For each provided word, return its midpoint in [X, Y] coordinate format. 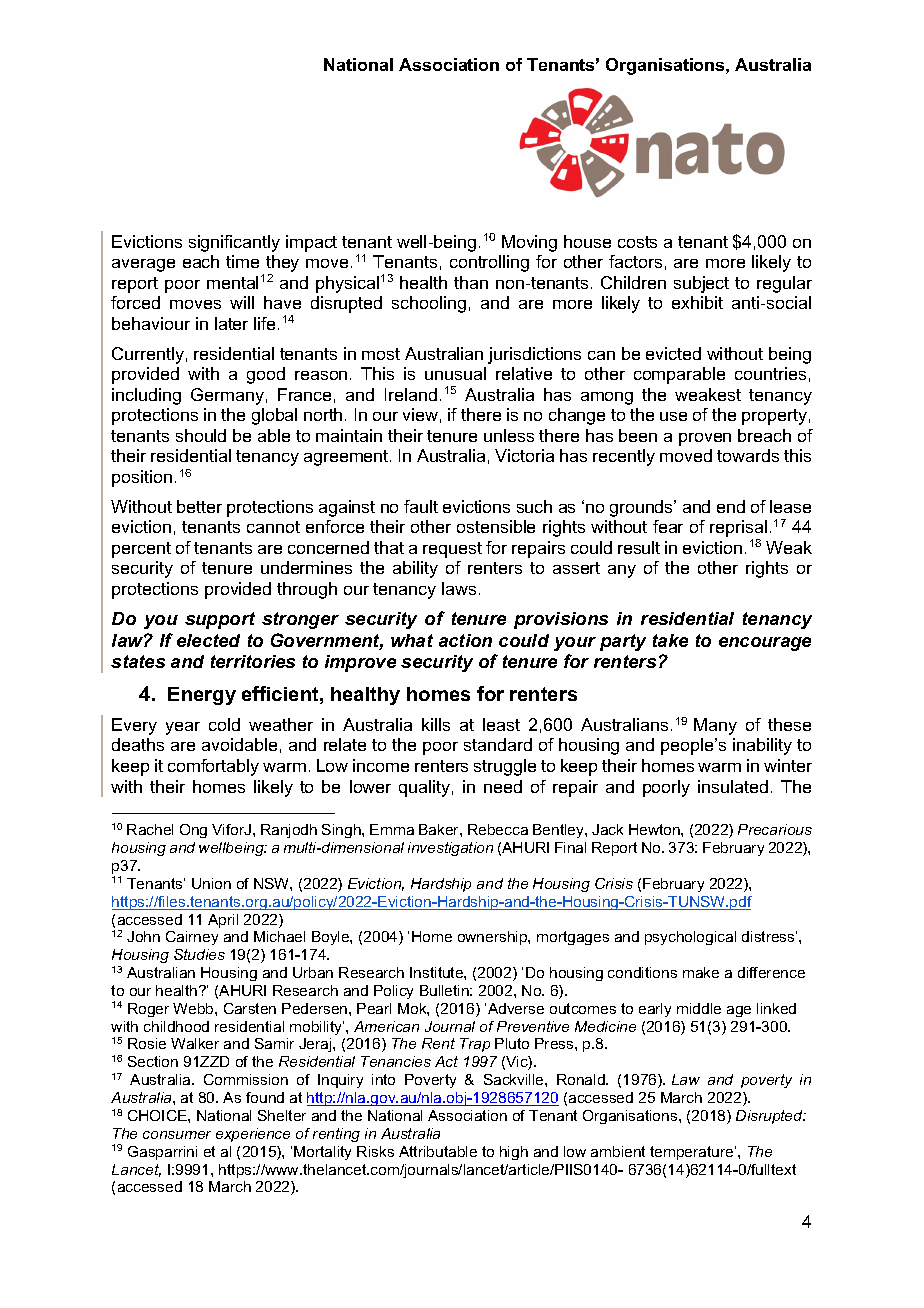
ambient [618, 1151]
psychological [690, 938]
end [731, 506]
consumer [177, 1135]
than [471, 282]
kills [436, 724]
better [199, 506]
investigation [450, 849]
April [223, 921]
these [789, 724]
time [242, 261]
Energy [202, 696]
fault [421, 506]
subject [701, 284]
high [514, 1153]
